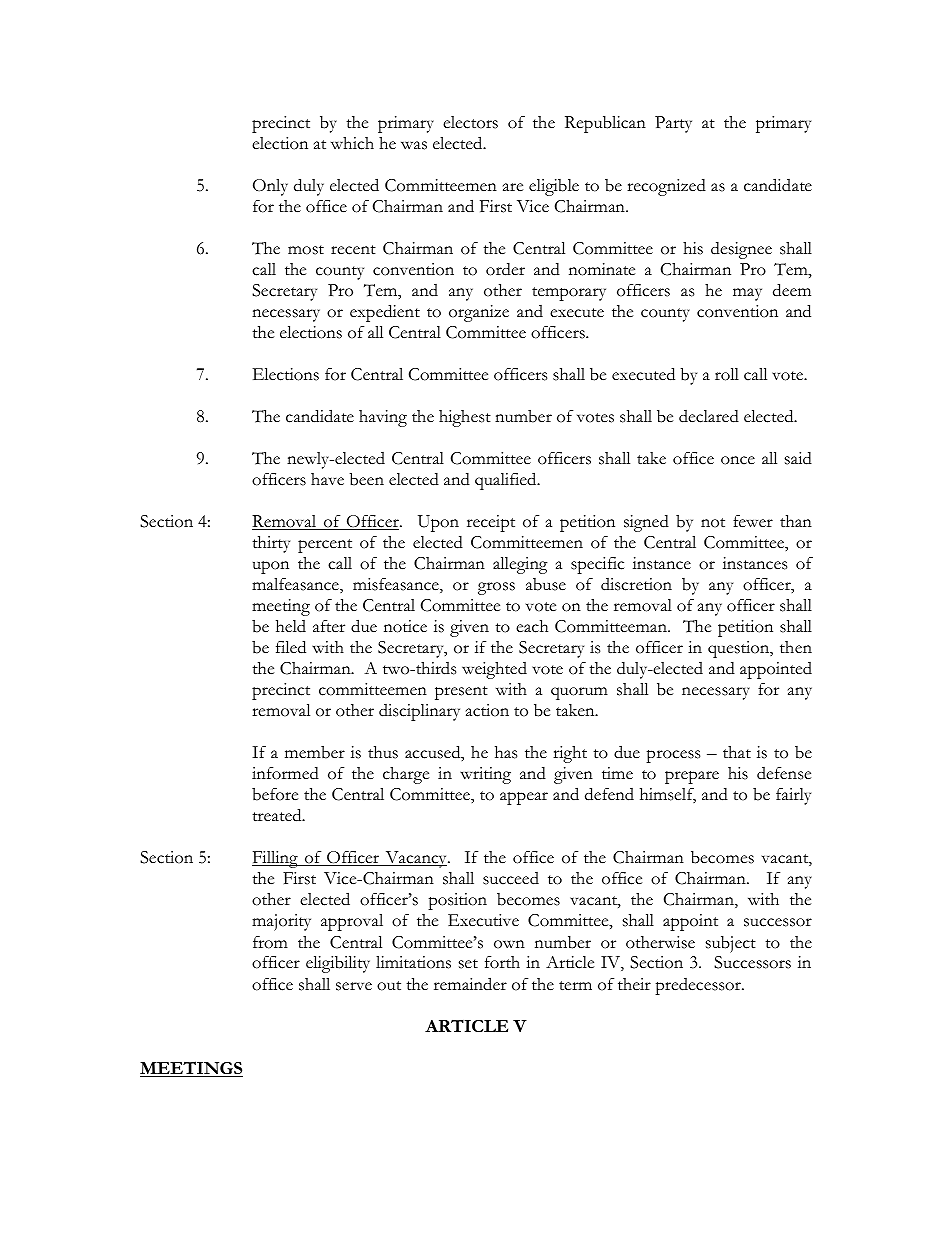  I want to click on Party, so click(673, 124).
